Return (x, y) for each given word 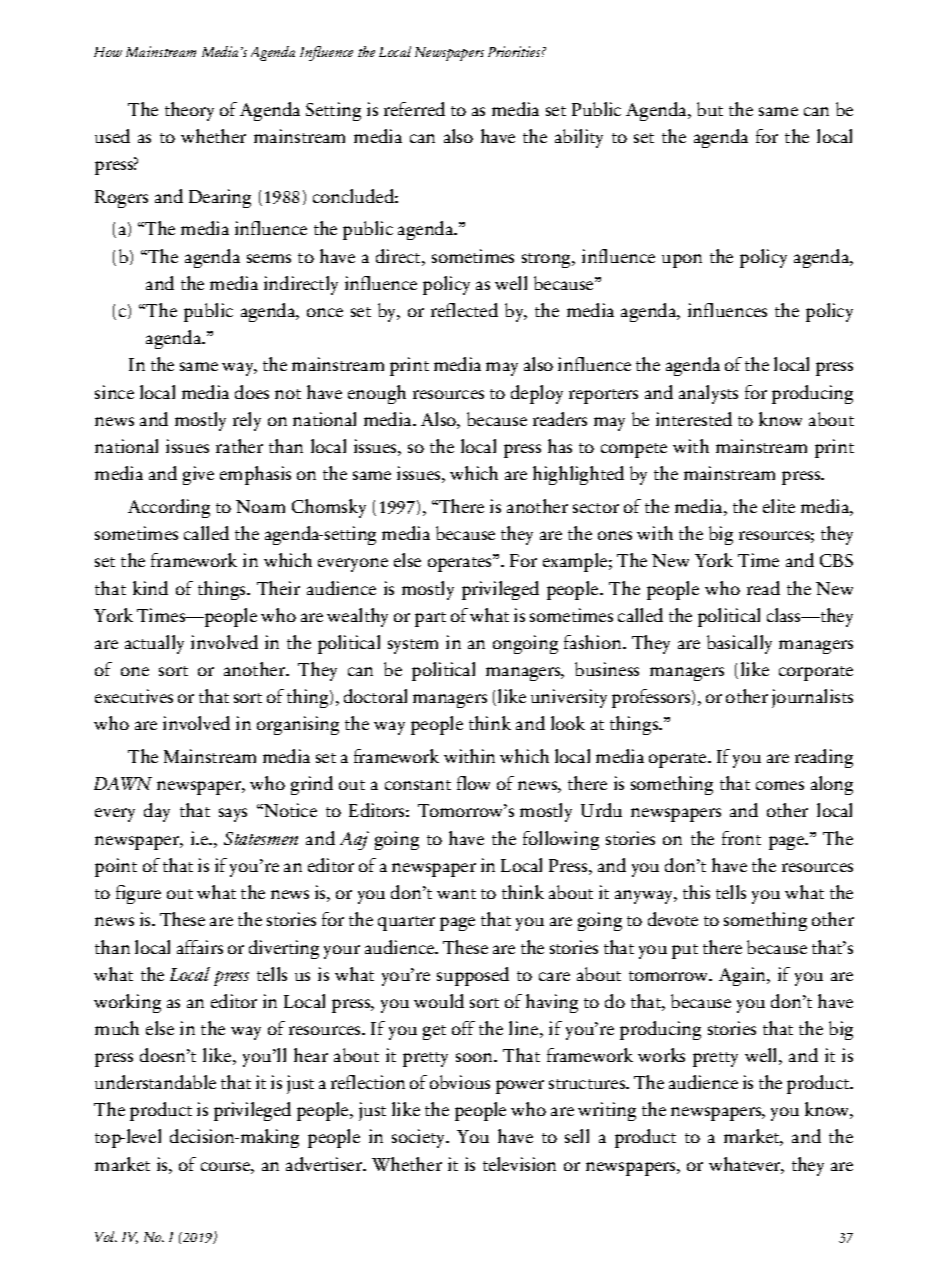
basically (739, 644)
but (710, 109)
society (420, 1138)
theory (189, 111)
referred (414, 109)
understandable (155, 1082)
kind (150, 588)
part (430, 619)
